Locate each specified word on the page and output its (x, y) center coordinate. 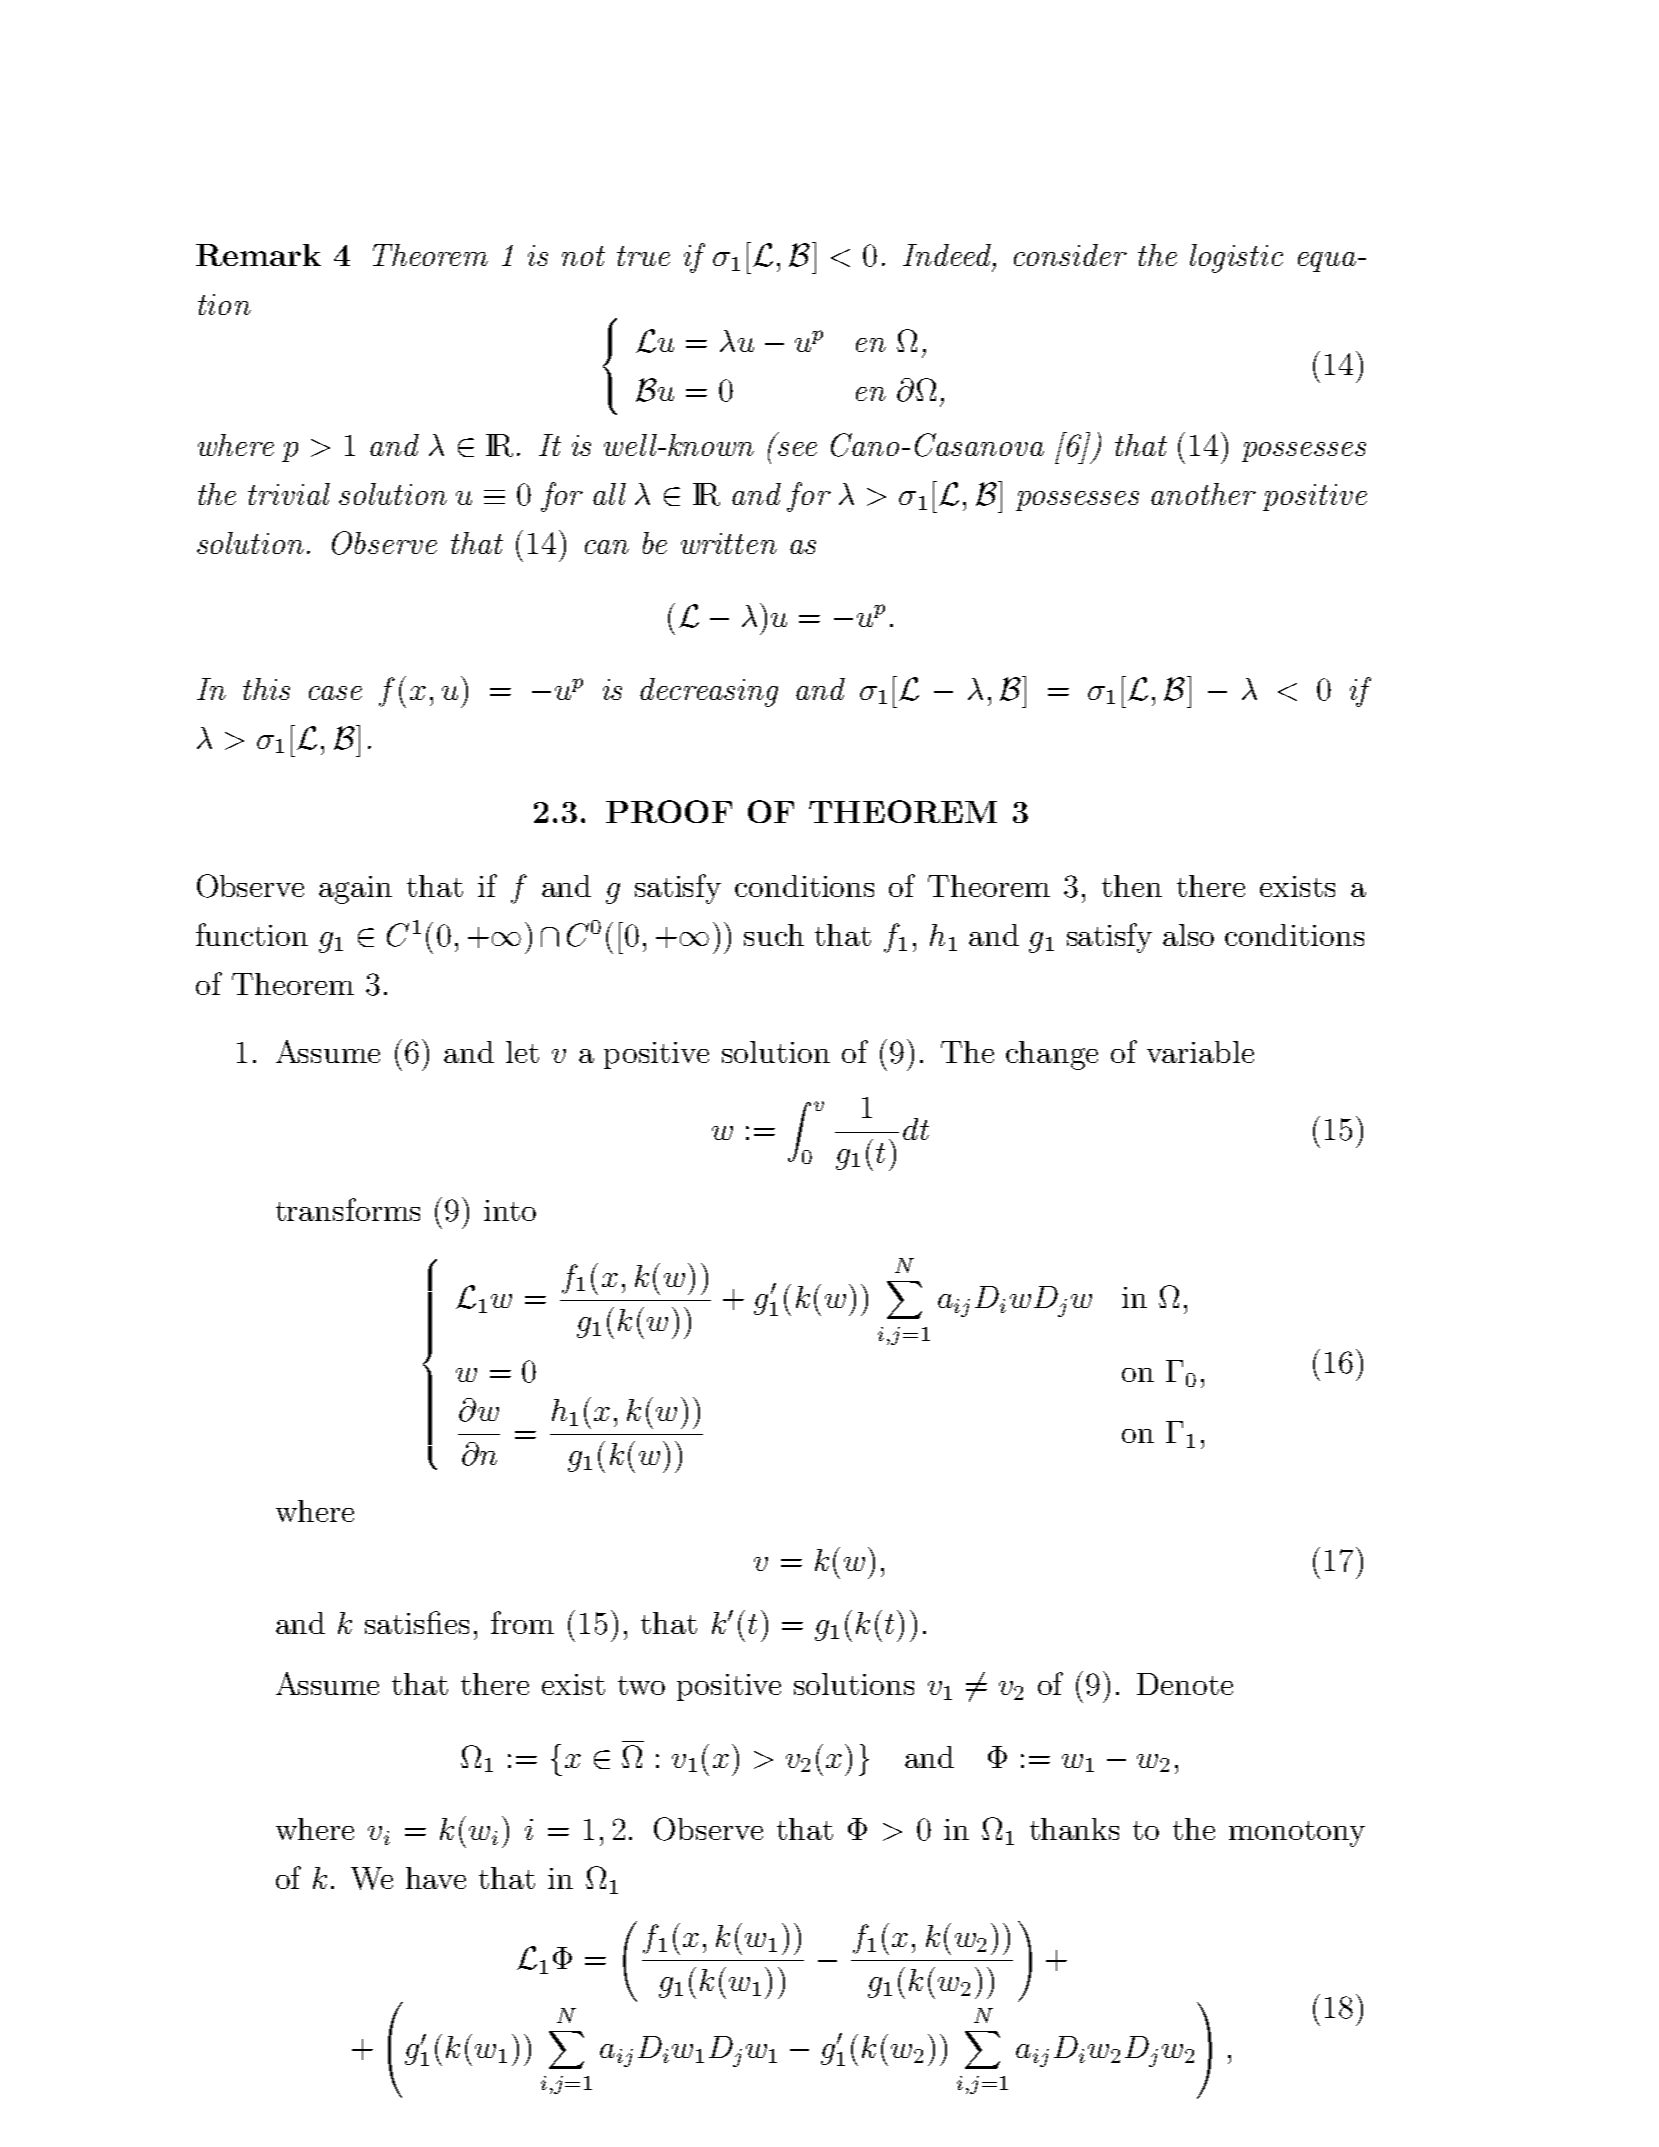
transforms (348, 1209)
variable (1200, 1052)
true (643, 256)
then (1132, 886)
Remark (258, 255)
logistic (1236, 258)
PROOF (669, 811)
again (355, 890)
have (436, 1878)
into (510, 1210)
